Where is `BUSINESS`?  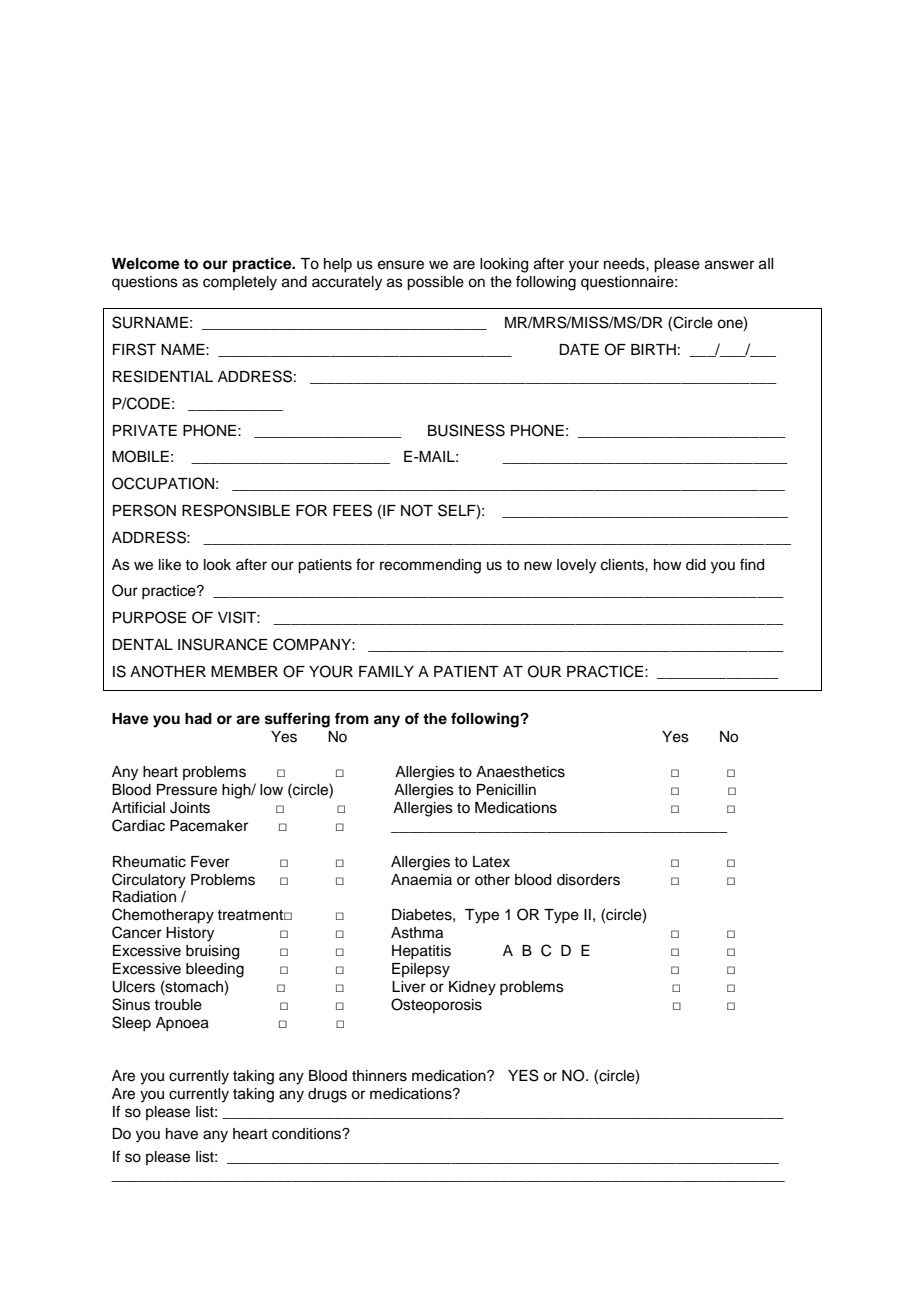
BUSINESS is located at coordinates (466, 430).
